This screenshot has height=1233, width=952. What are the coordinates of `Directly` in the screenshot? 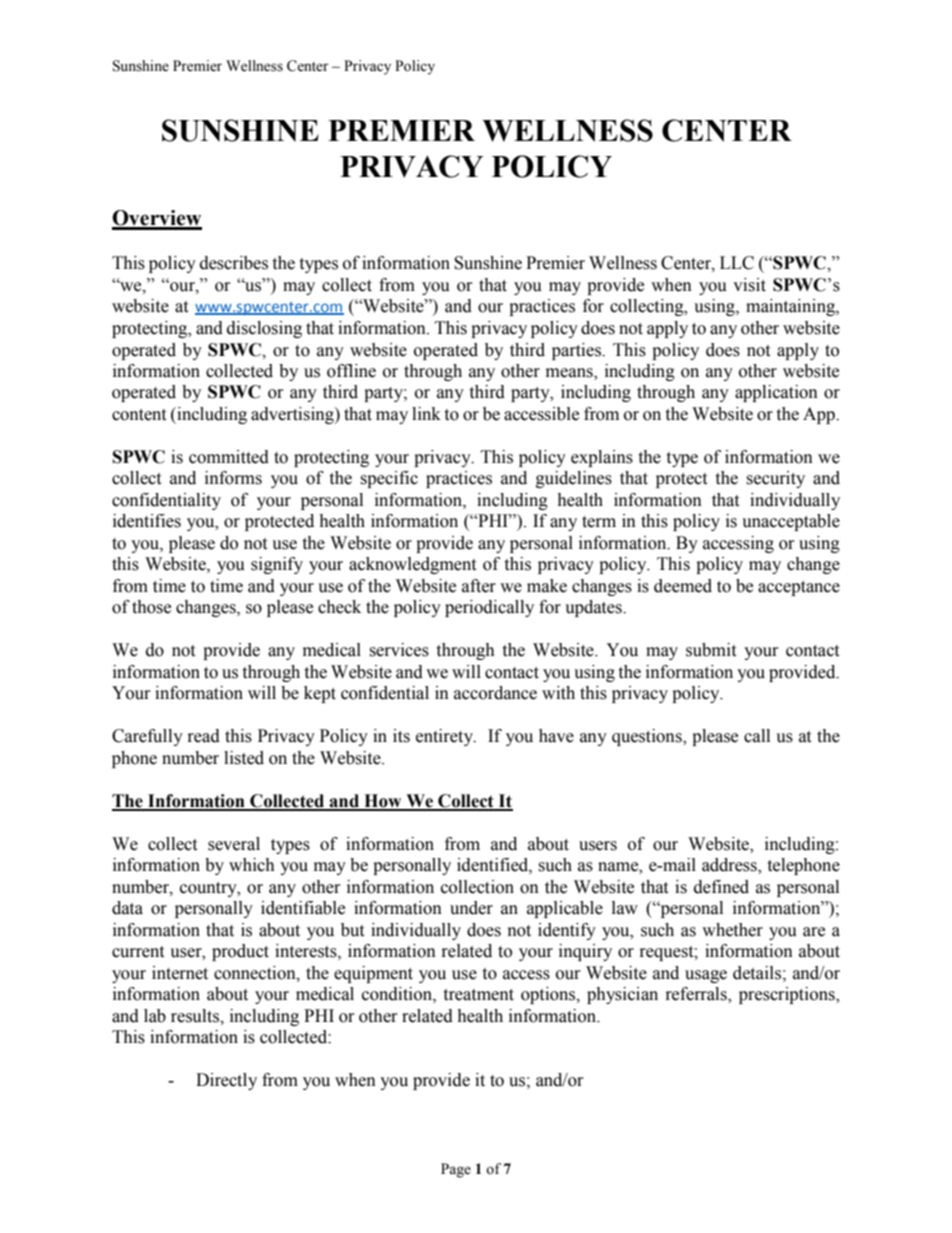 It's located at (226, 1081).
